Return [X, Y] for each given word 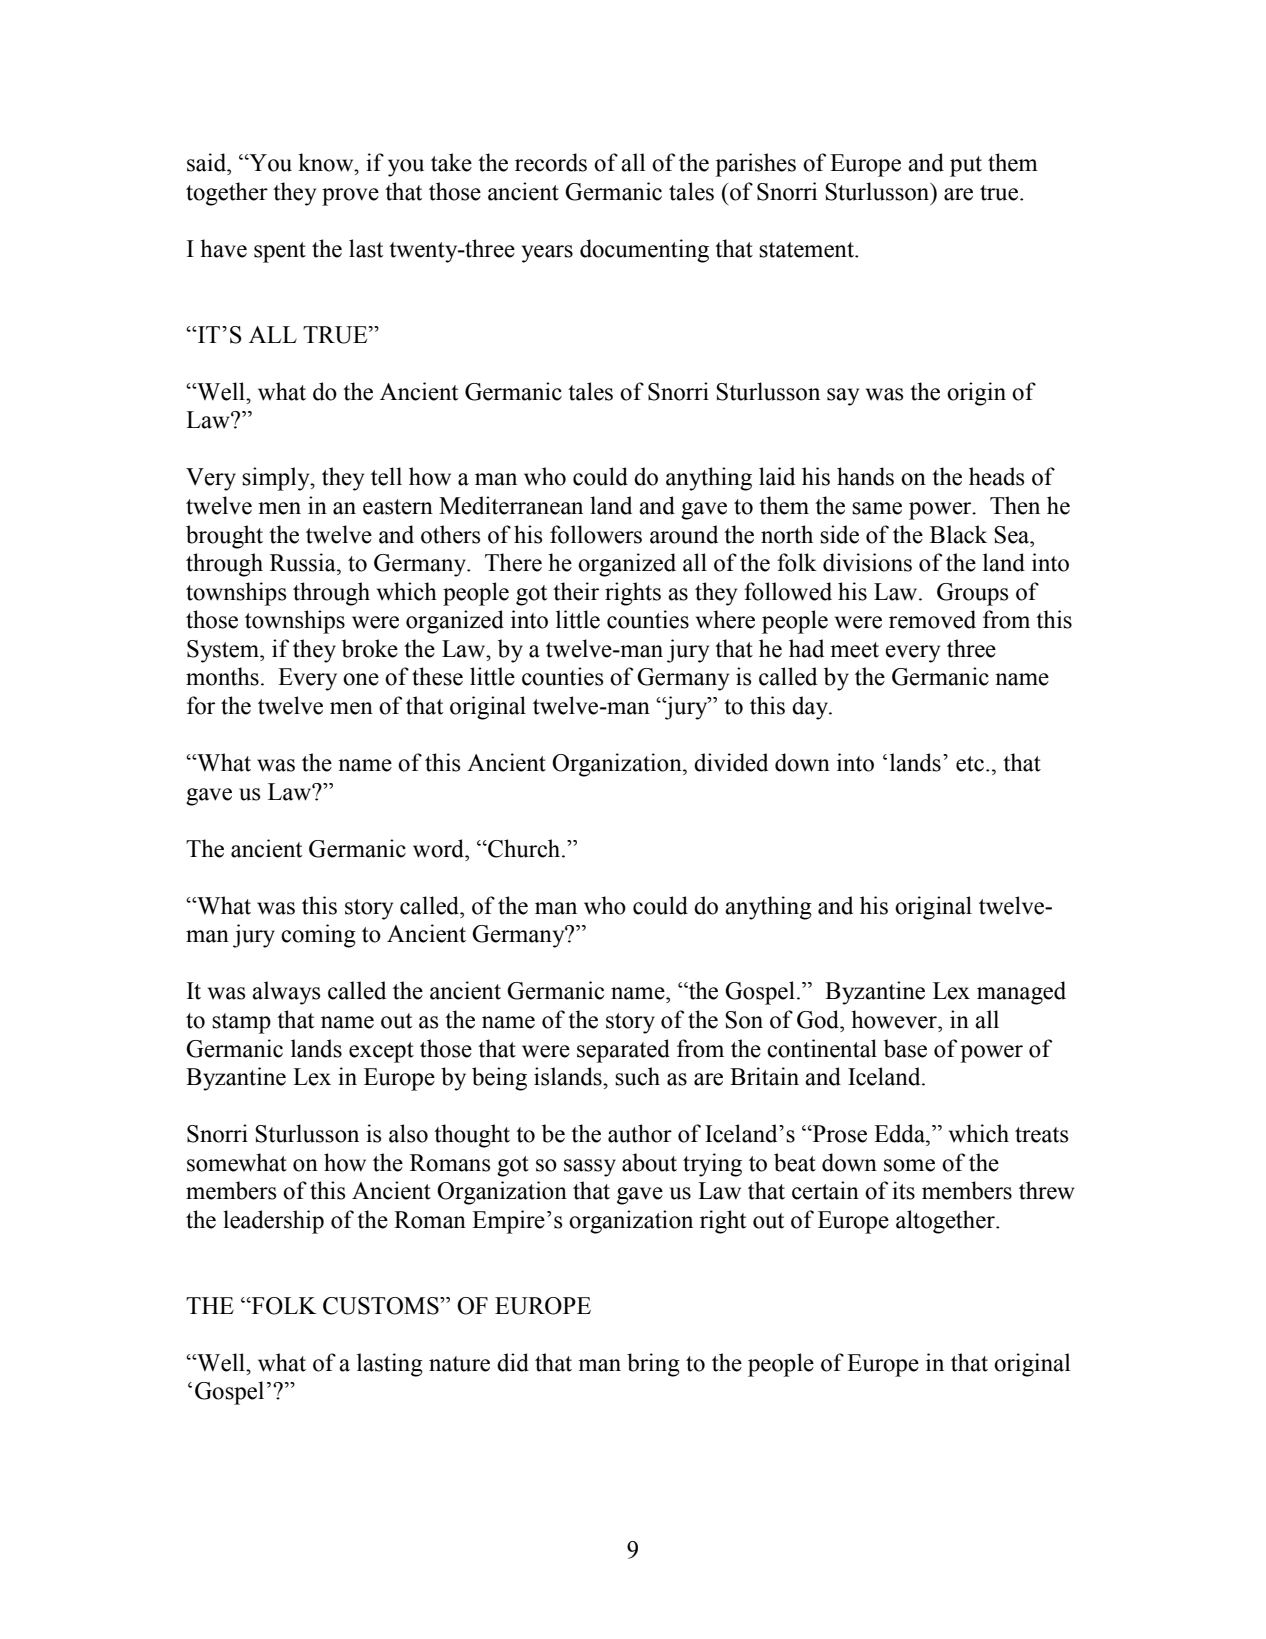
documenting [644, 251]
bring [653, 1365]
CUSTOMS [382, 1306]
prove [350, 197]
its [903, 1190]
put [966, 166]
